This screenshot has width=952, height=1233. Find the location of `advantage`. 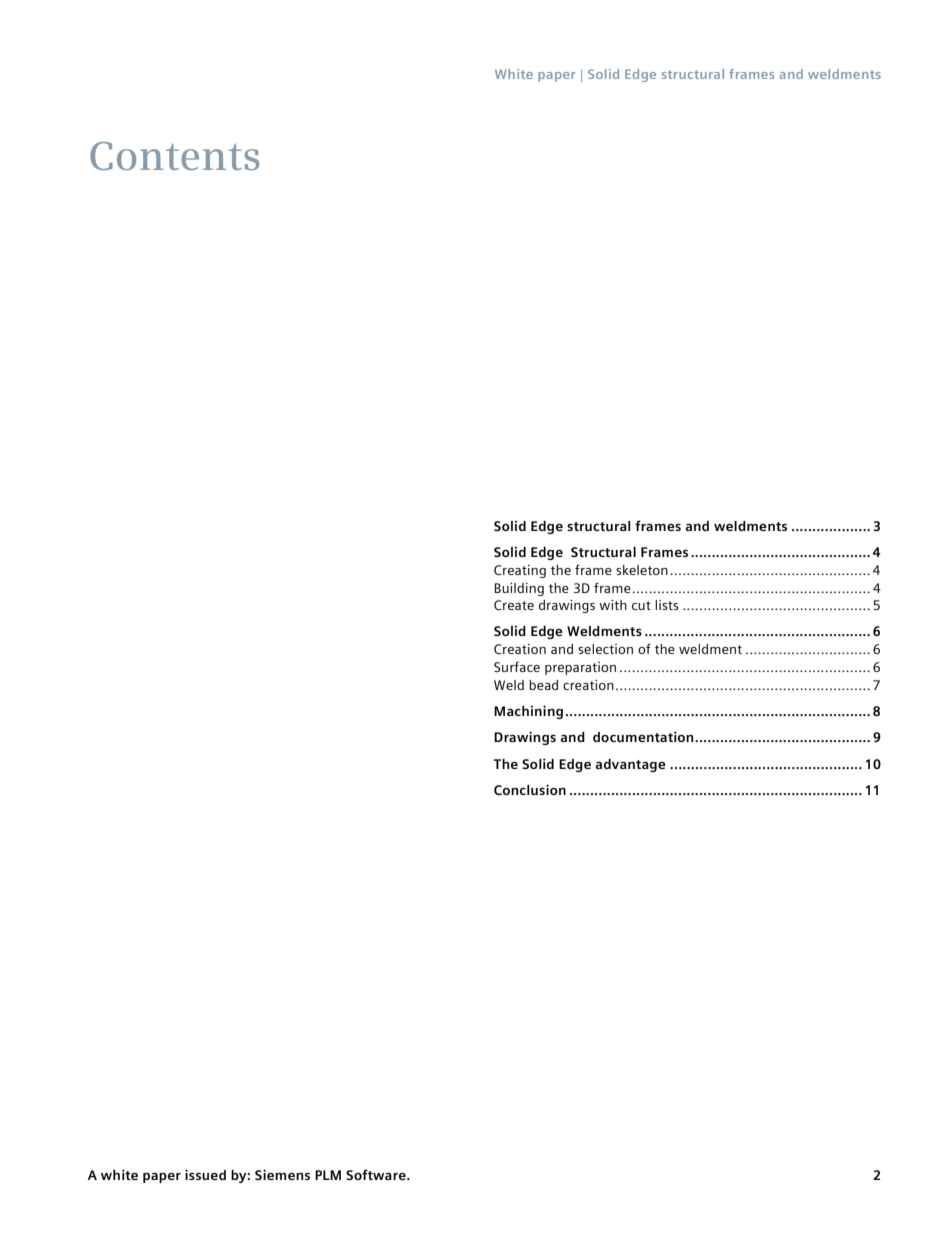

advantage is located at coordinates (631, 765).
